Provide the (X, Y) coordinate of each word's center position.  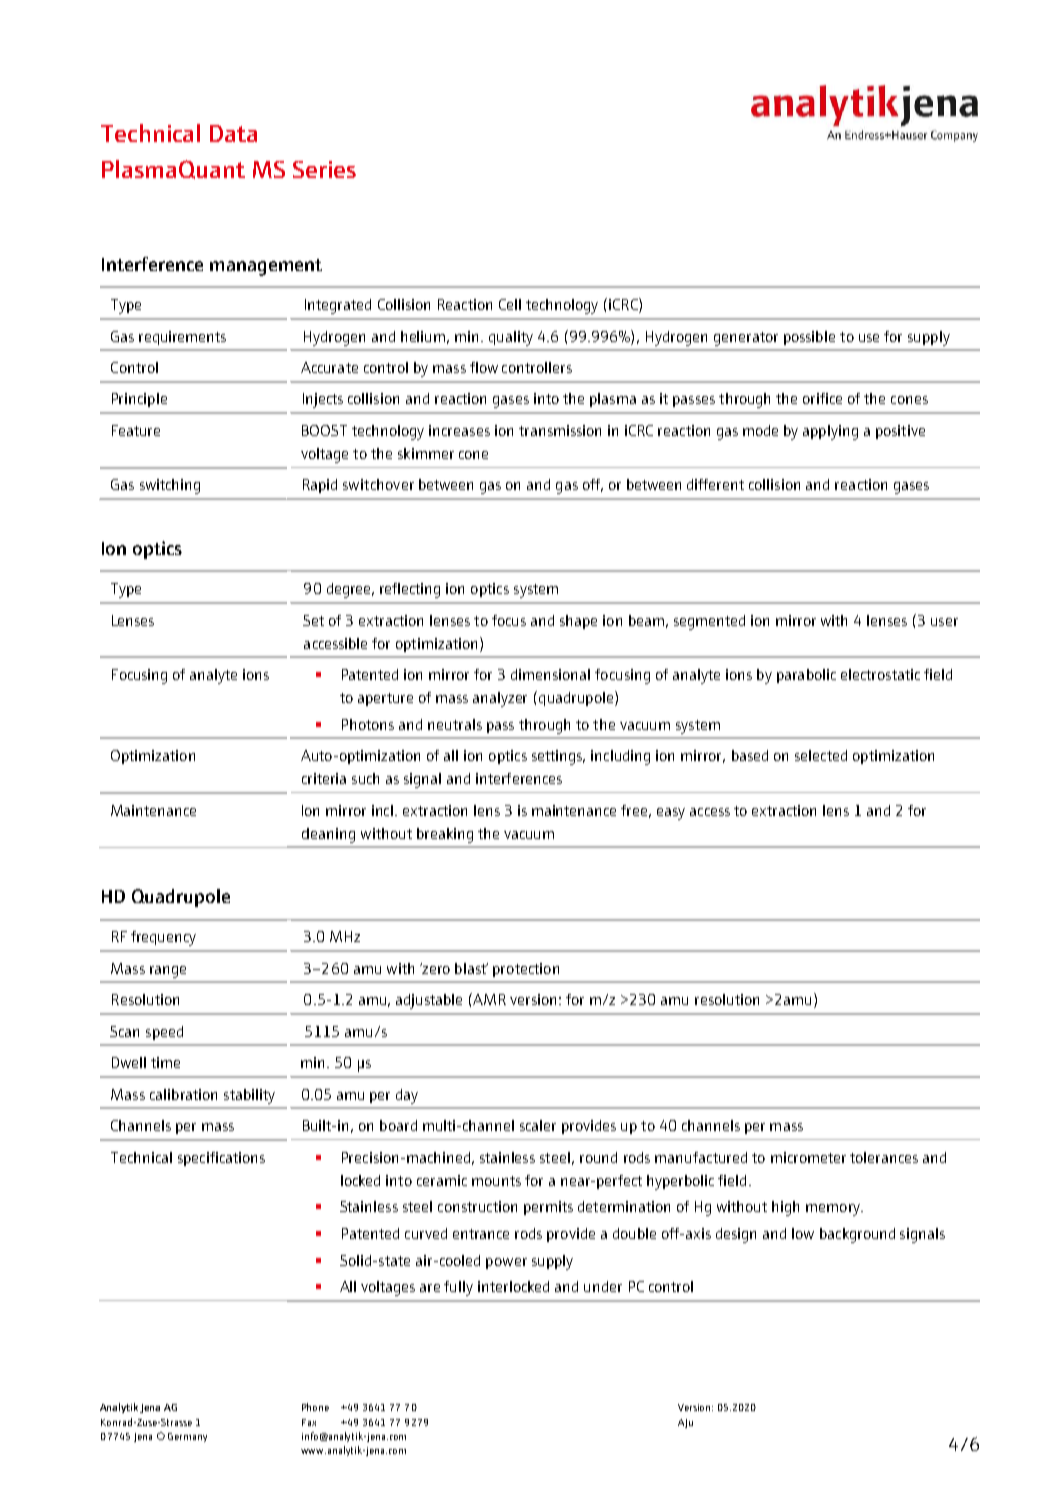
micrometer (808, 1157)
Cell (510, 304)
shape (578, 622)
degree (350, 590)
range (168, 972)
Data (233, 133)
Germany (187, 1437)
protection (526, 970)
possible (809, 338)
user (944, 622)
